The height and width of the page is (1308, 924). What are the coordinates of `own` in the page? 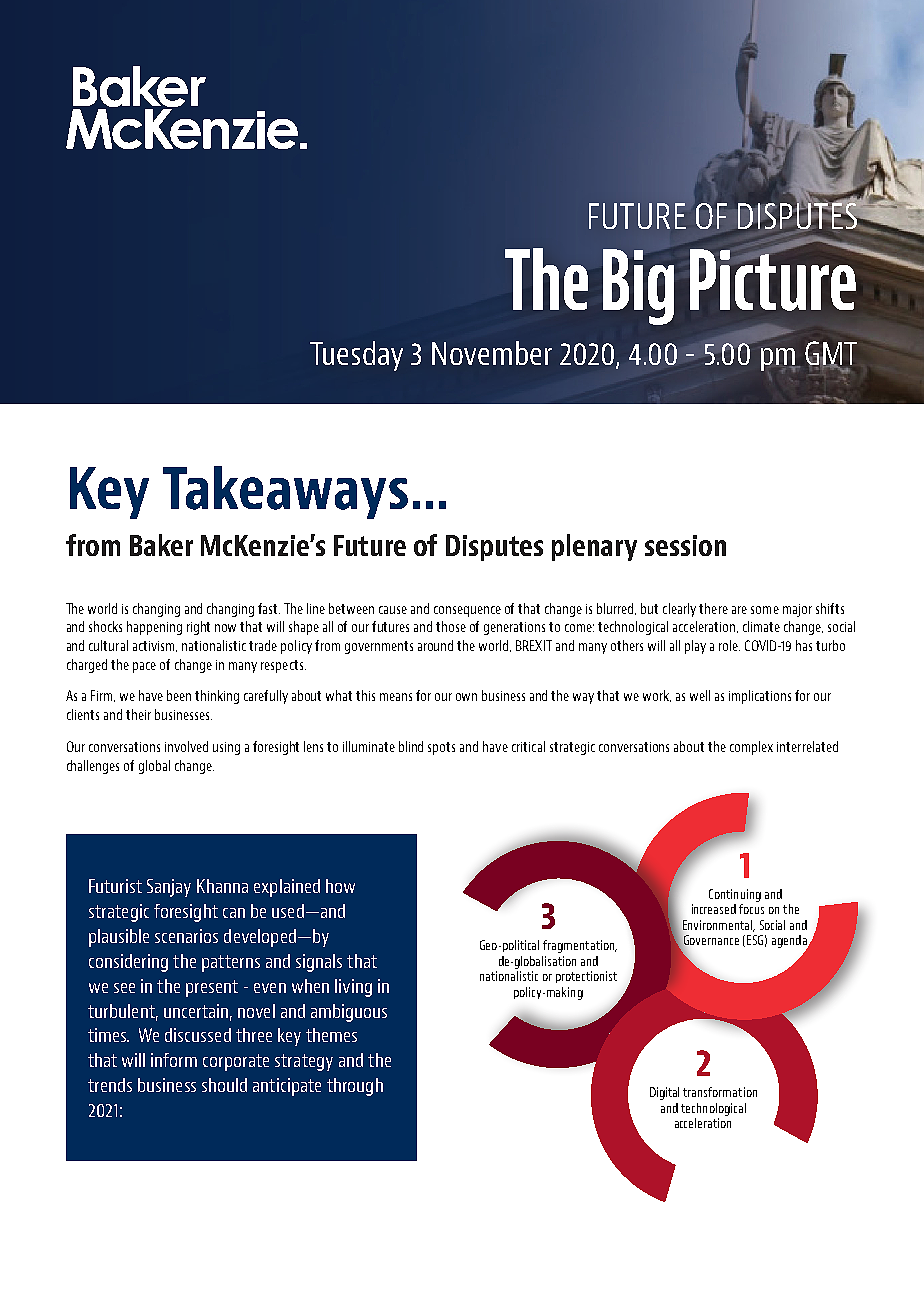 It's located at (466, 697).
